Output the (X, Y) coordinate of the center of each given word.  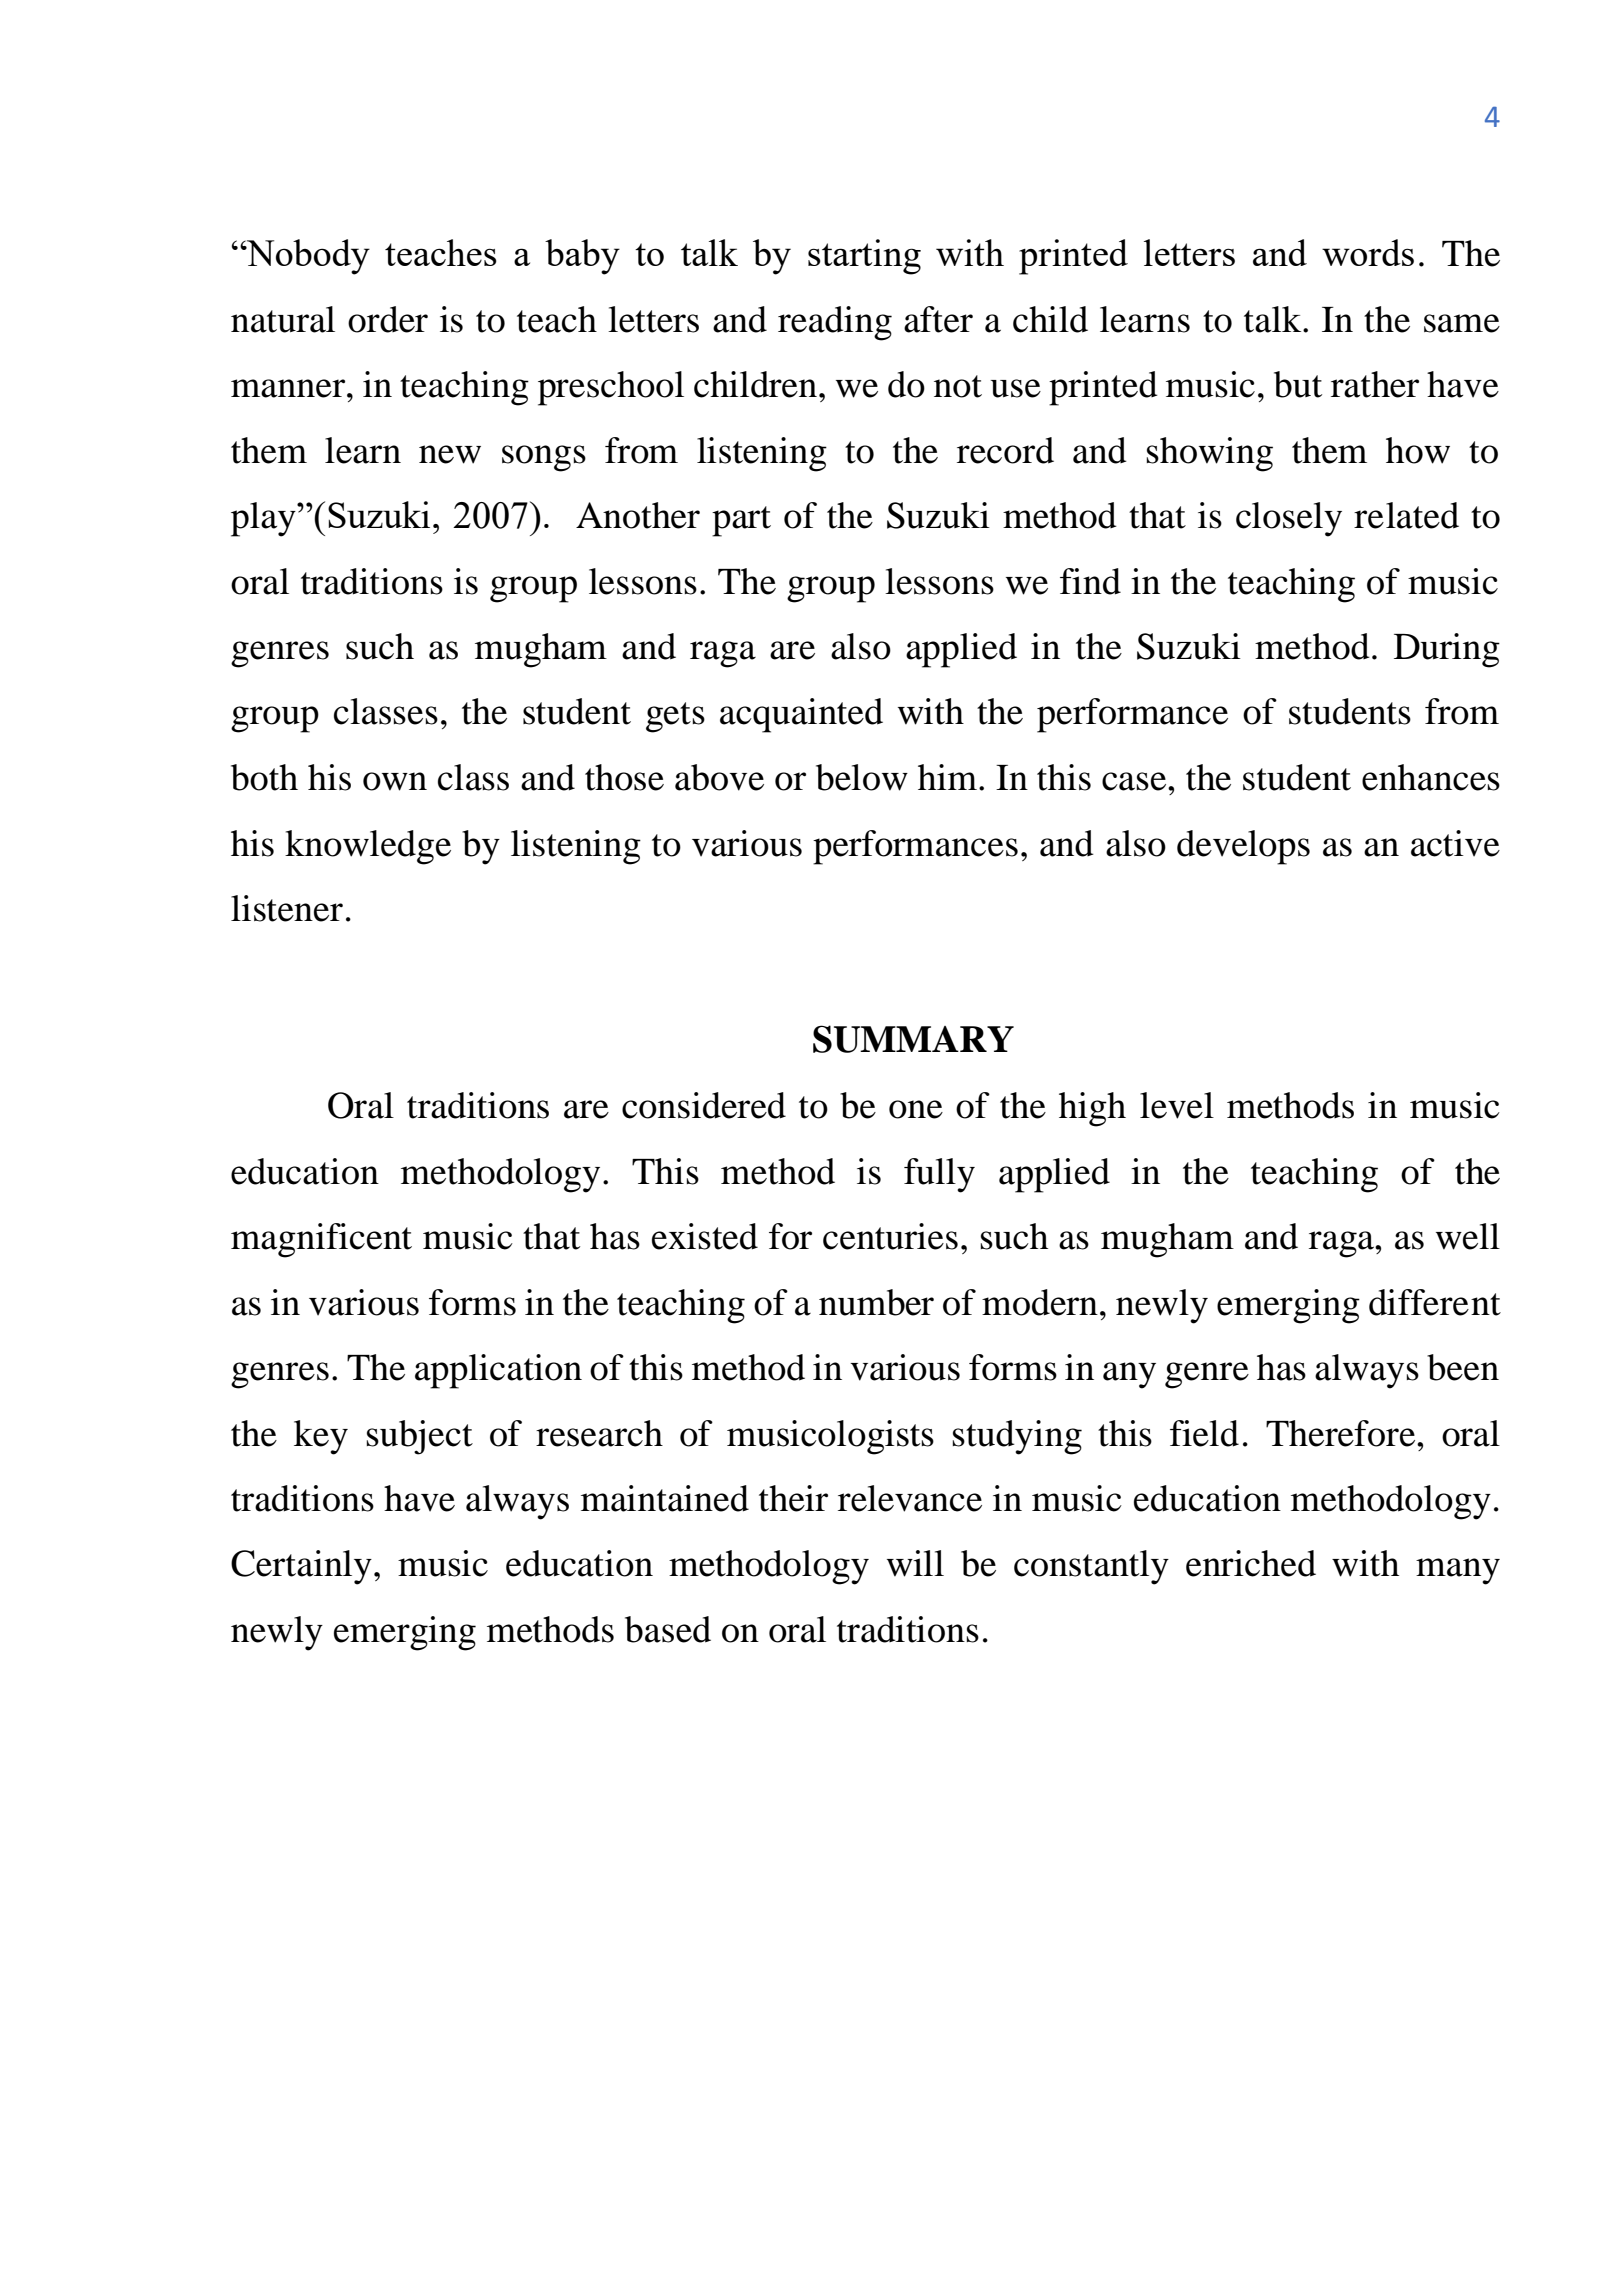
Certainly (301, 1567)
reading (835, 323)
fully (939, 1175)
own (395, 781)
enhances (1431, 777)
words (1368, 252)
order (388, 319)
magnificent (321, 1240)
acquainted (801, 715)
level (1177, 1105)
